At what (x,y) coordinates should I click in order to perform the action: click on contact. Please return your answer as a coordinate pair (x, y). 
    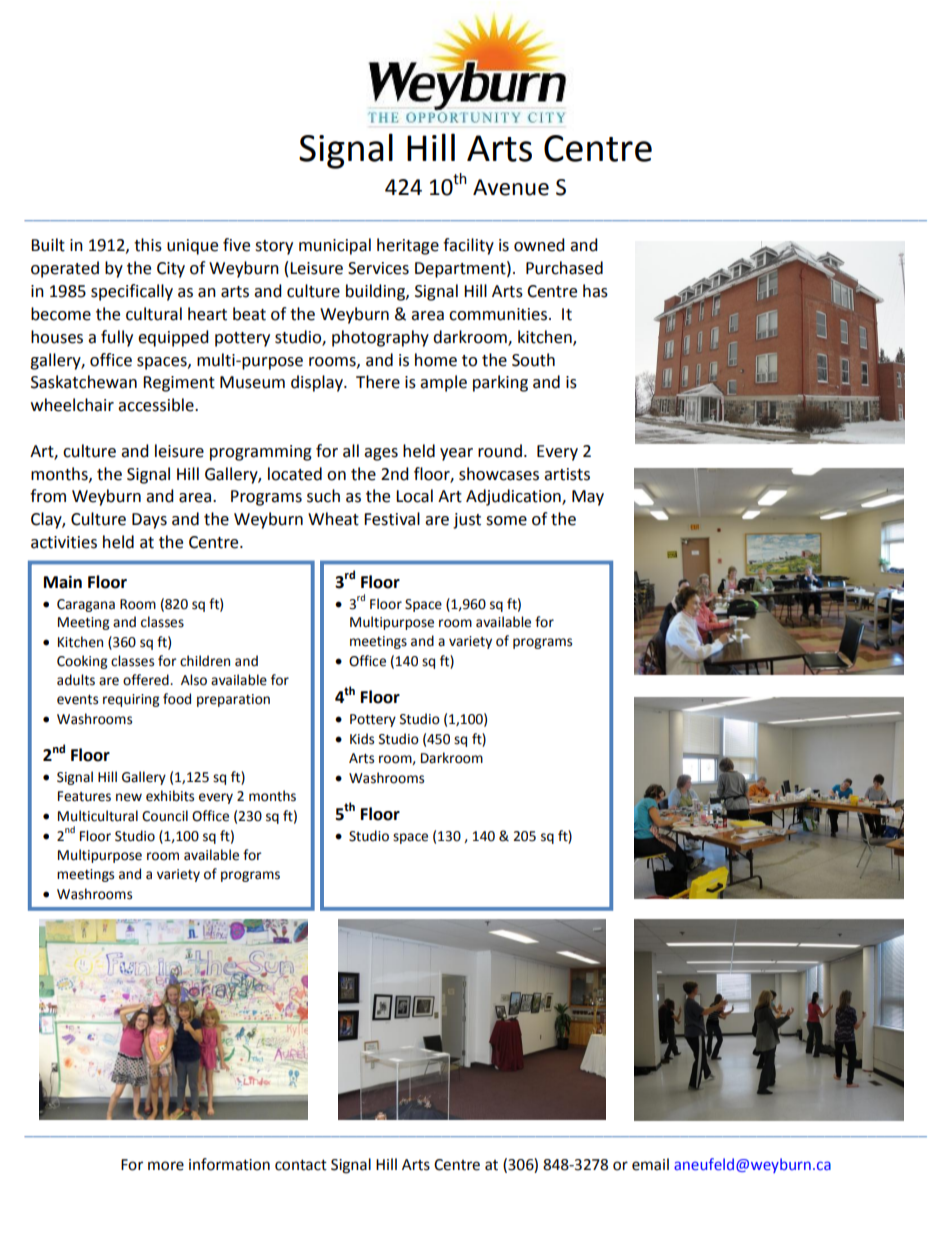
    Looking at the image, I should click on (301, 1165).
